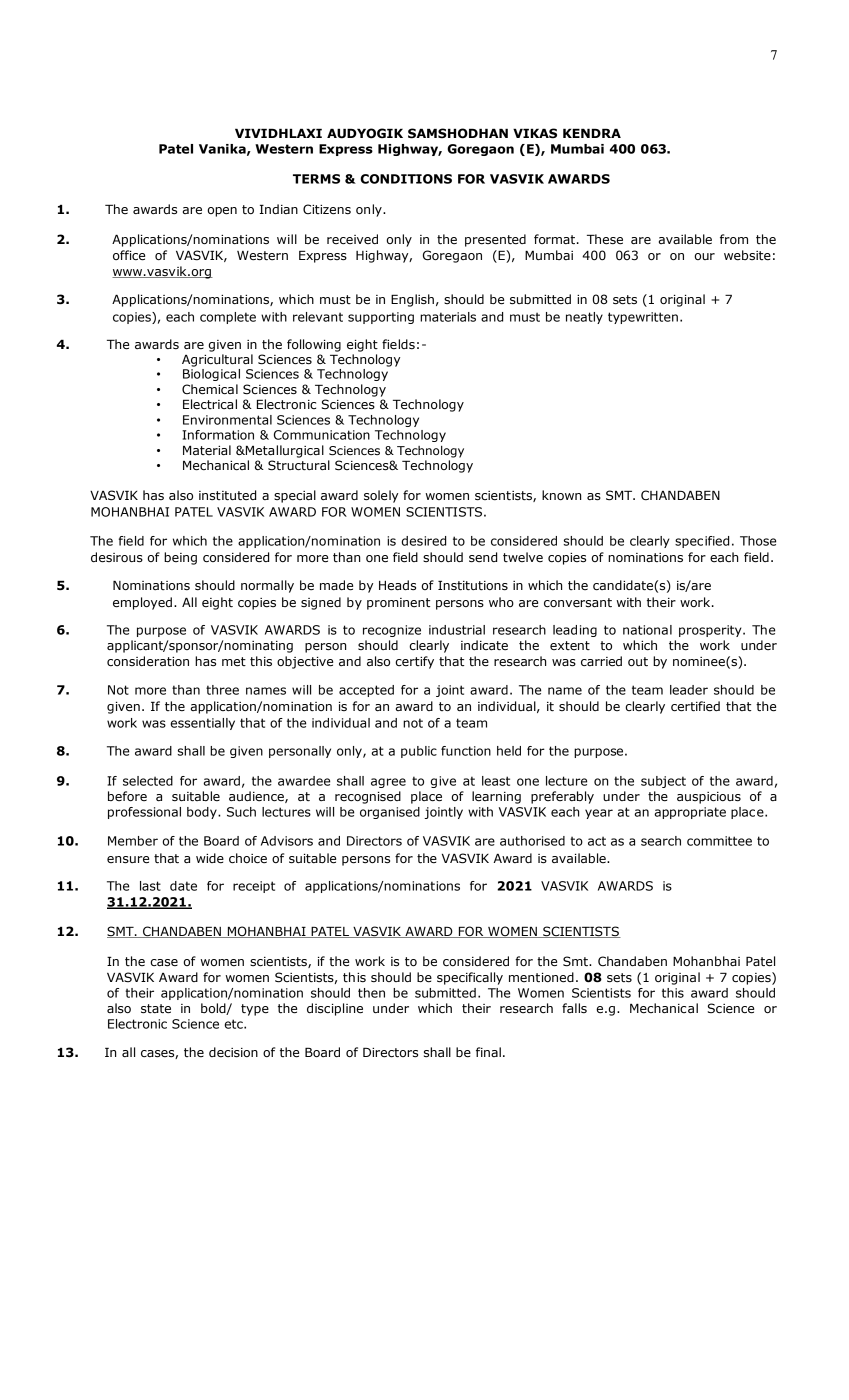 The height and width of the screenshot is (1400, 849). What do you see at coordinates (473, 585) in the screenshot?
I see `Institutions` at bounding box center [473, 585].
